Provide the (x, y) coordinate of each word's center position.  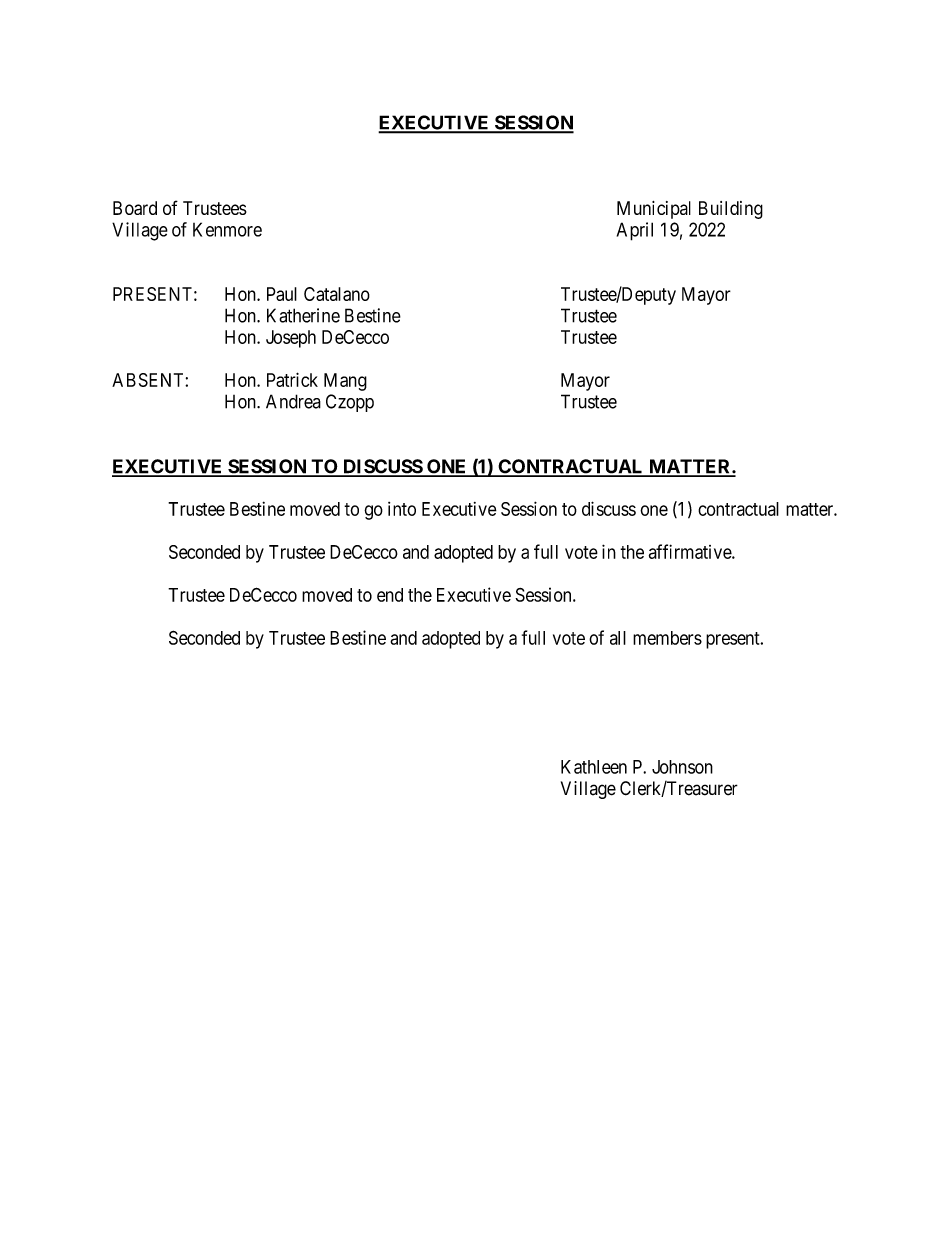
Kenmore (227, 229)
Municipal (654, 210)
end (390, 595)
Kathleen (594, 767)
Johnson (682, 767)
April (635, 231)
